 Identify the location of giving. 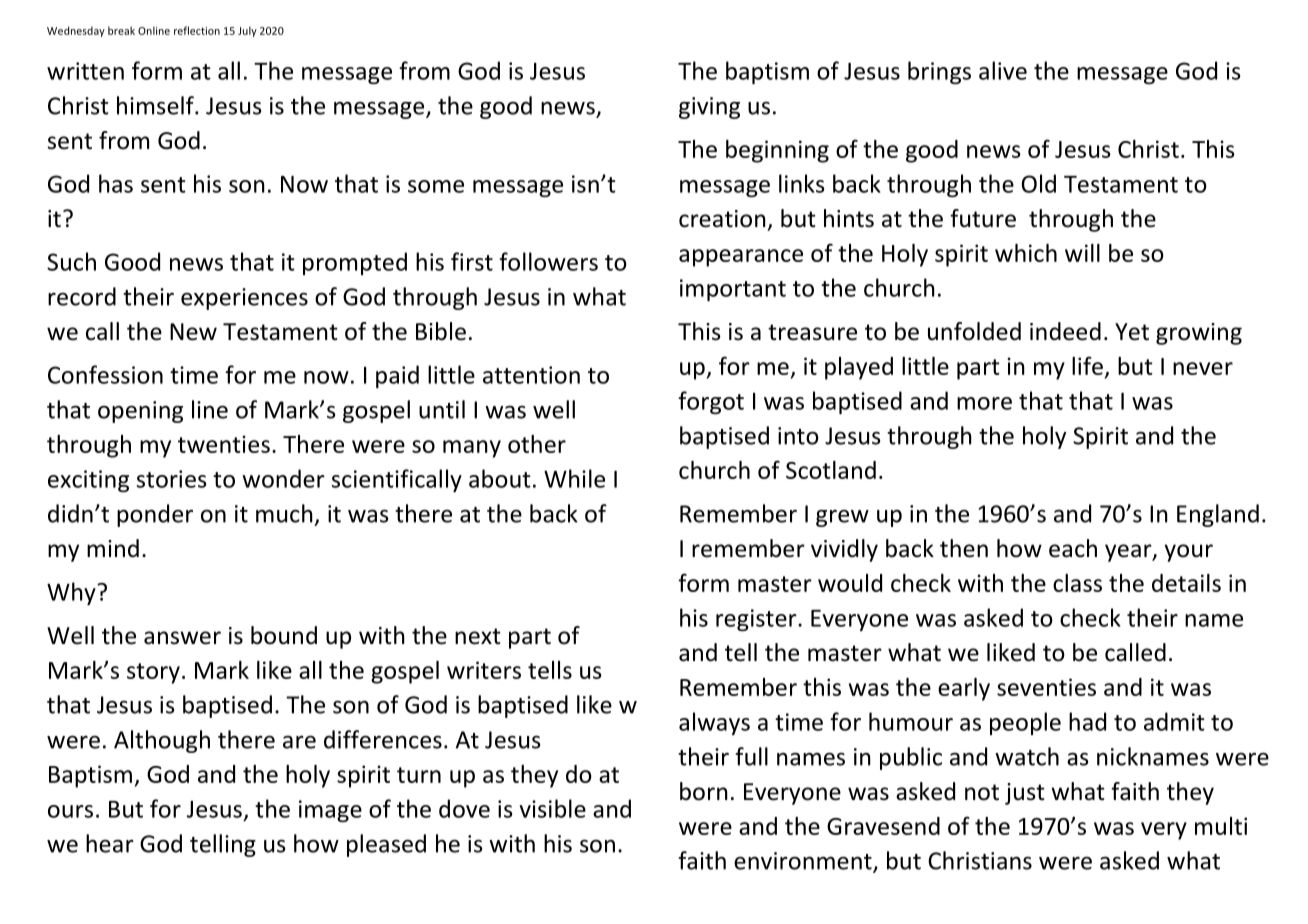
(709, 108).
